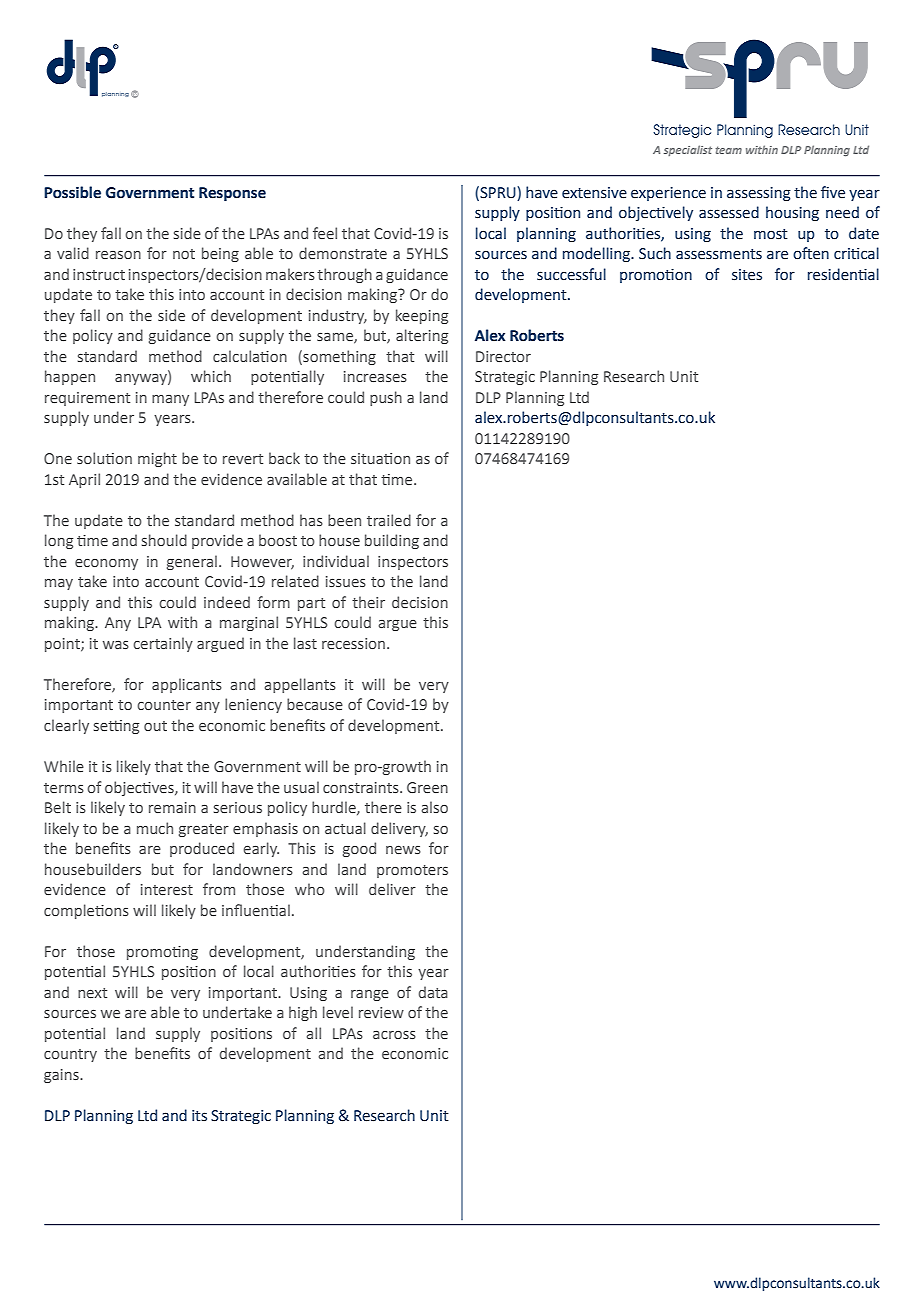 The image size is (924, 1308). I want to click on country, so click(70, 1055).
